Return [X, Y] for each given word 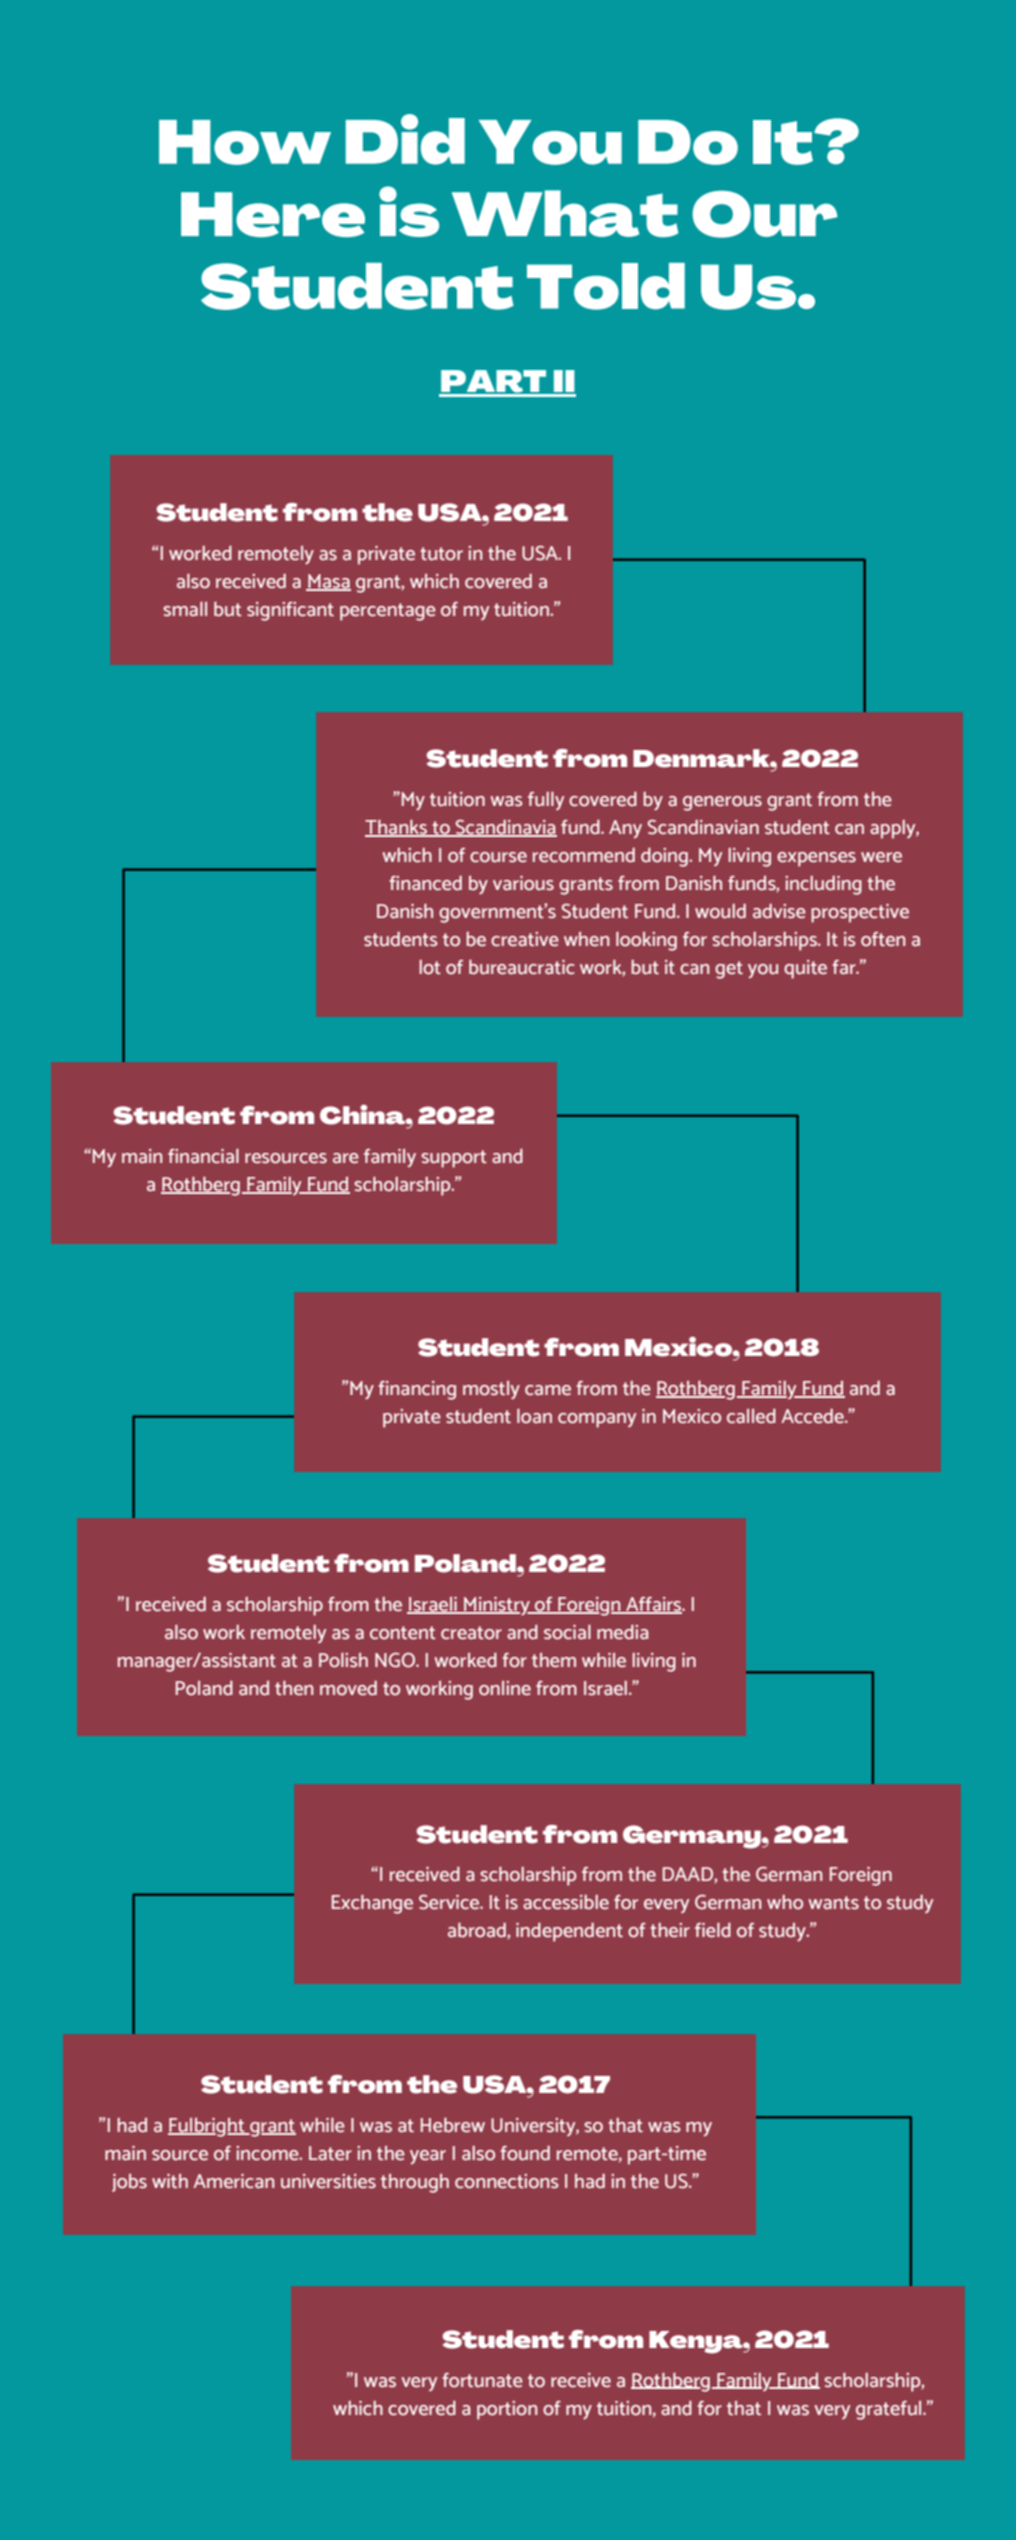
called [751, 1416]
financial [203, 1156]
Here [273, 214]
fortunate [482, 2380]
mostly [491, 1390]
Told [606, 286]
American [233, 2181]
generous [722, 803]
